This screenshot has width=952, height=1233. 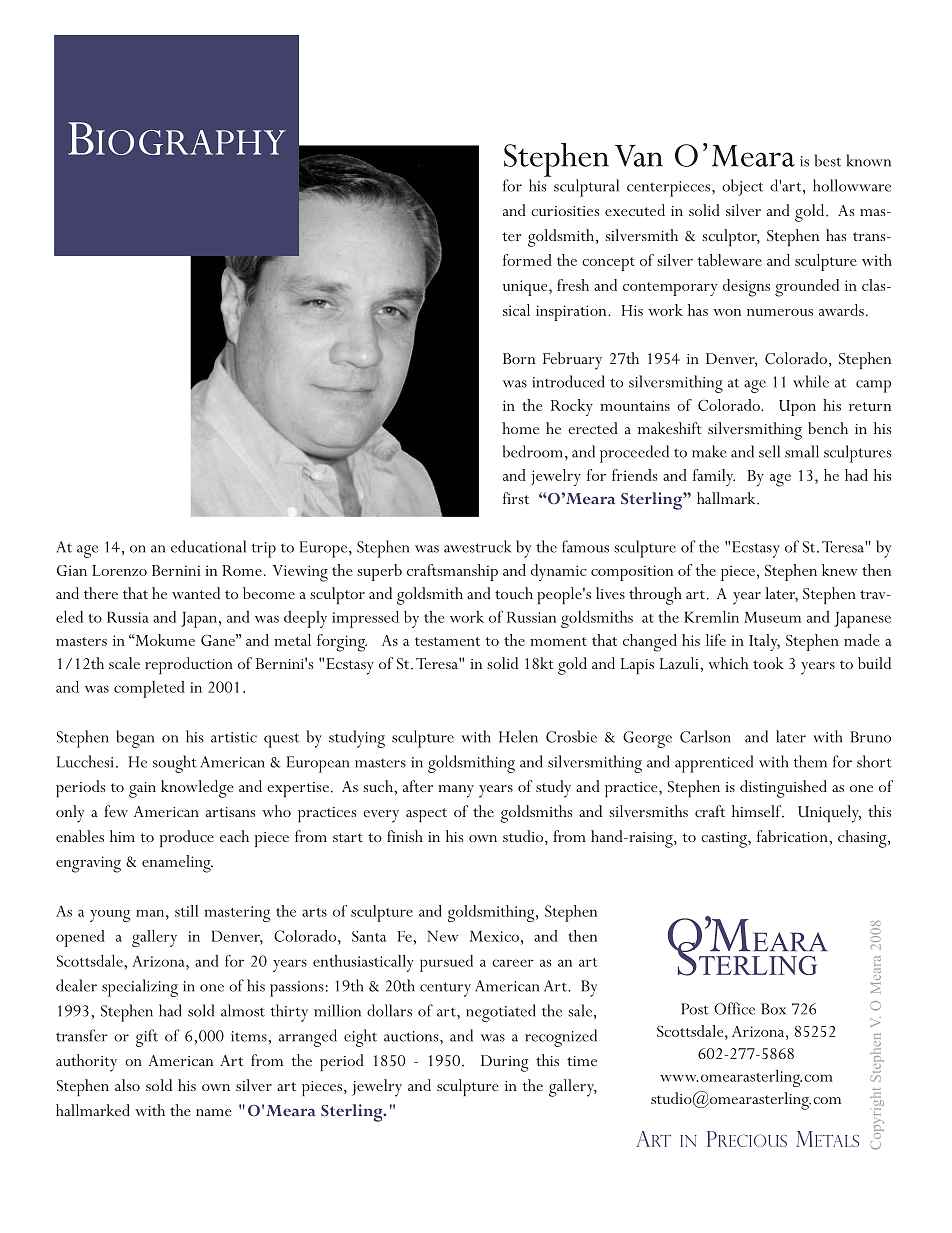 What do you see at coordinates (447, 641) in the screenshot?
I see `testament` at bounding box center [447, 641].
